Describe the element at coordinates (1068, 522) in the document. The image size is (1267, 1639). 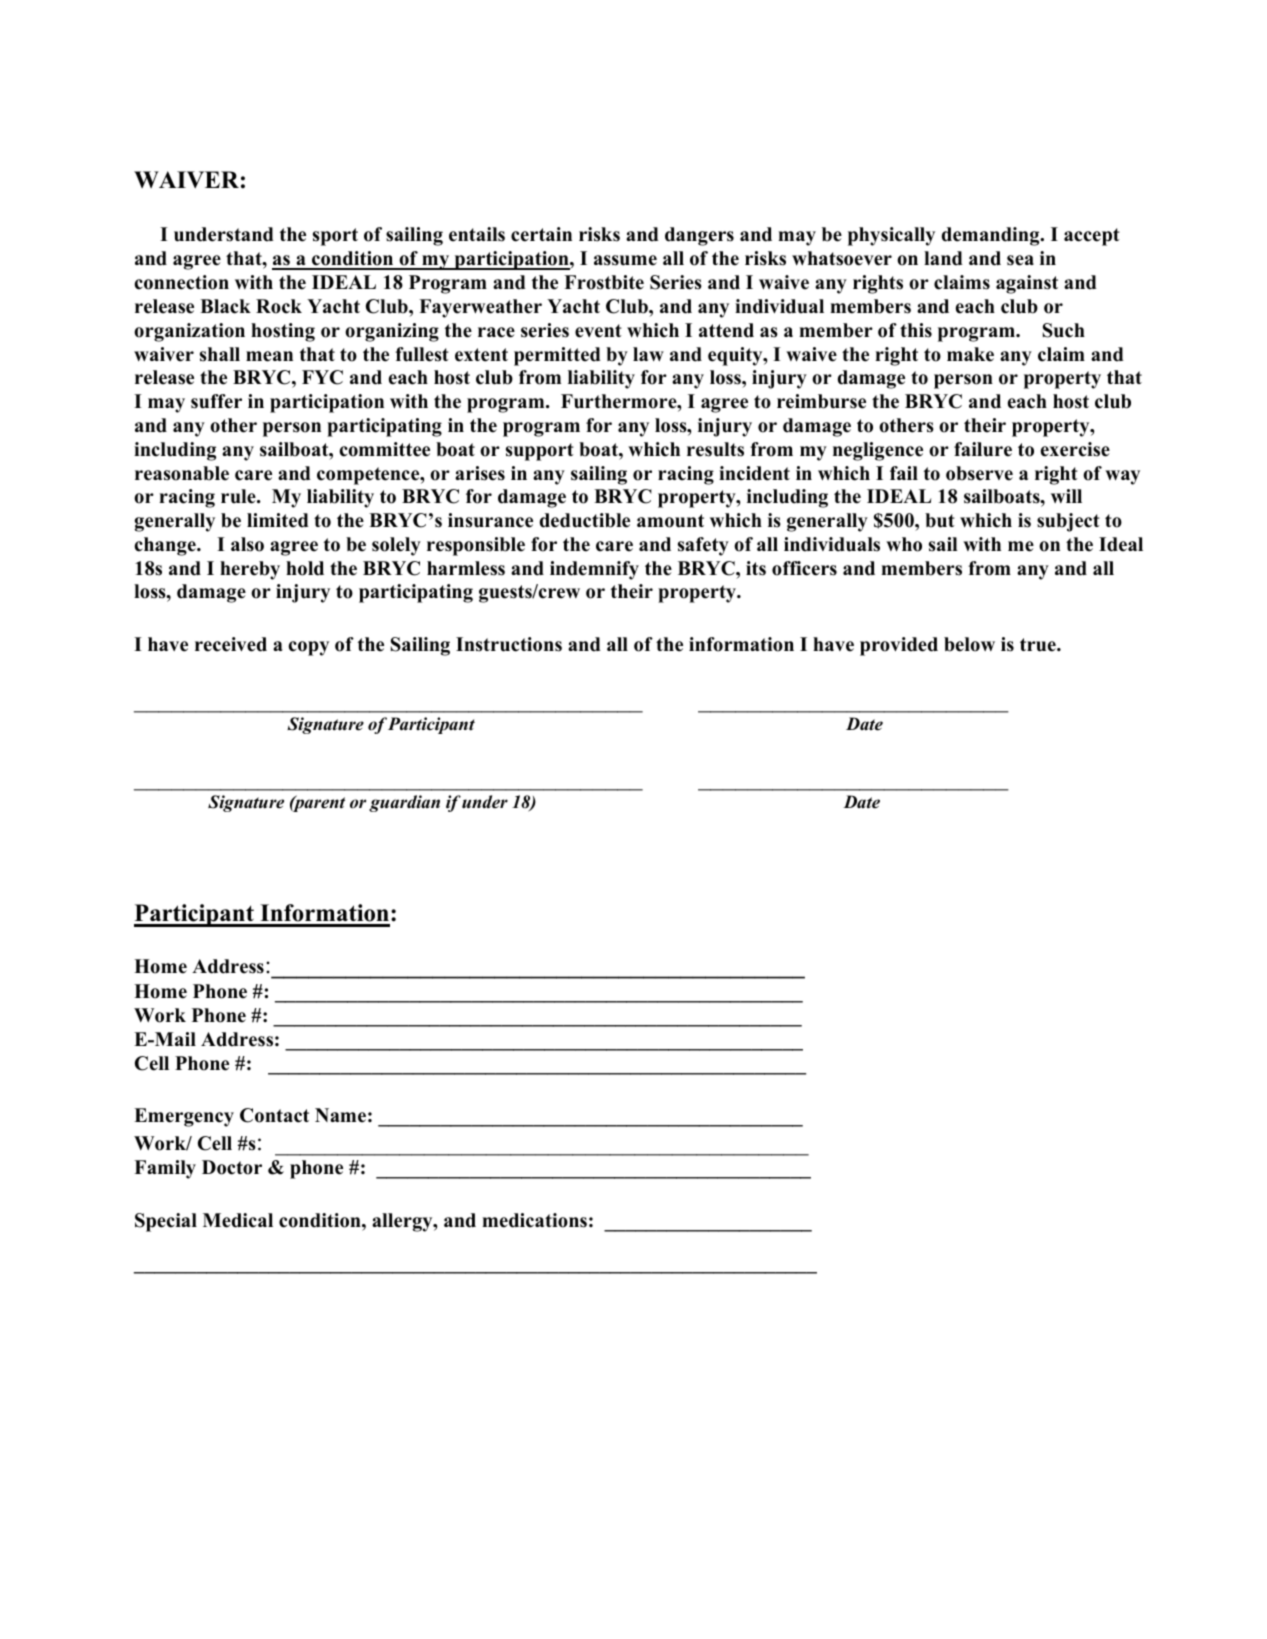
I see `subject` at that location.
